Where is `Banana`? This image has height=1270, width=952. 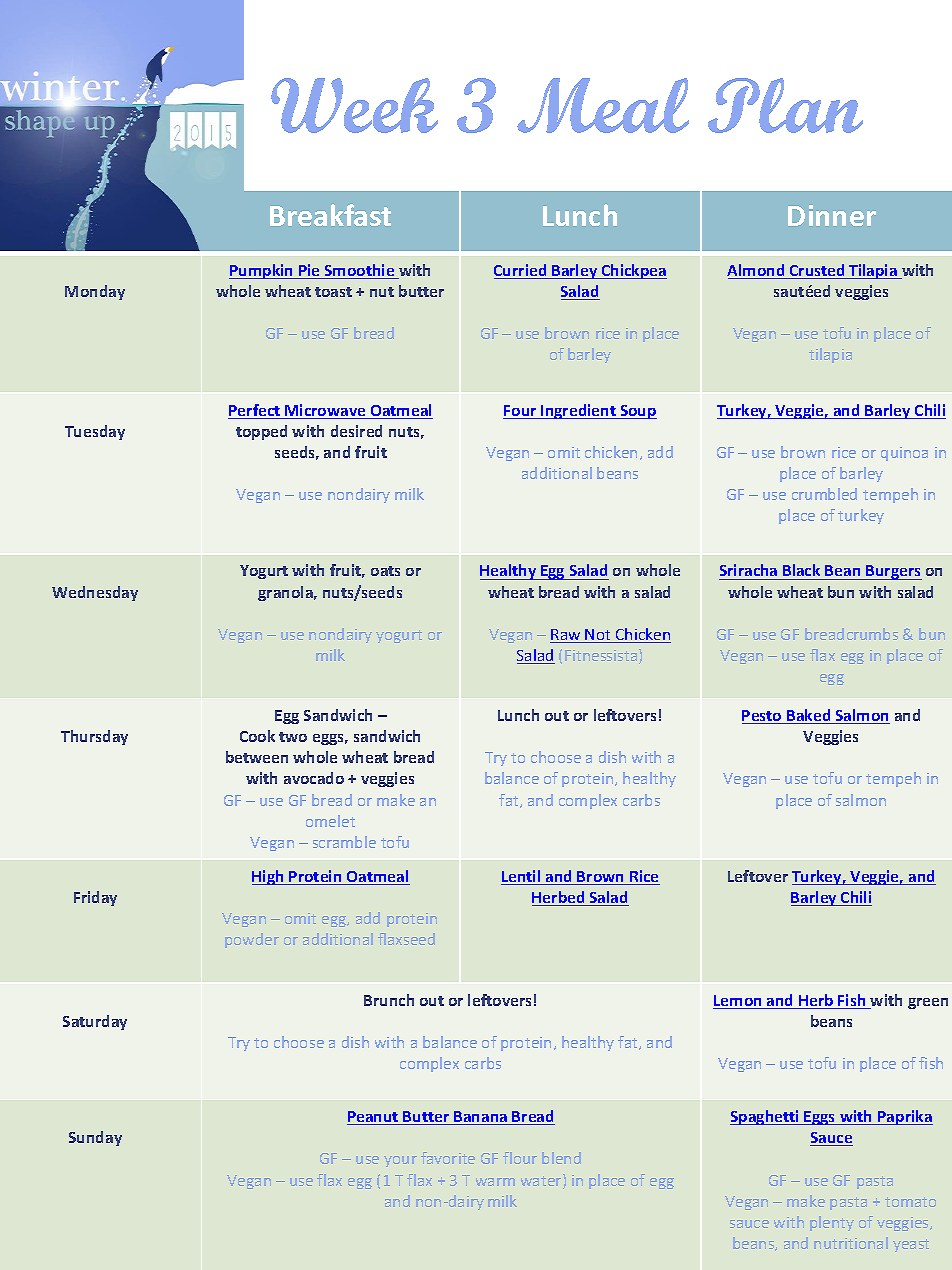 Banana is located at coordinates (481, 1118).
